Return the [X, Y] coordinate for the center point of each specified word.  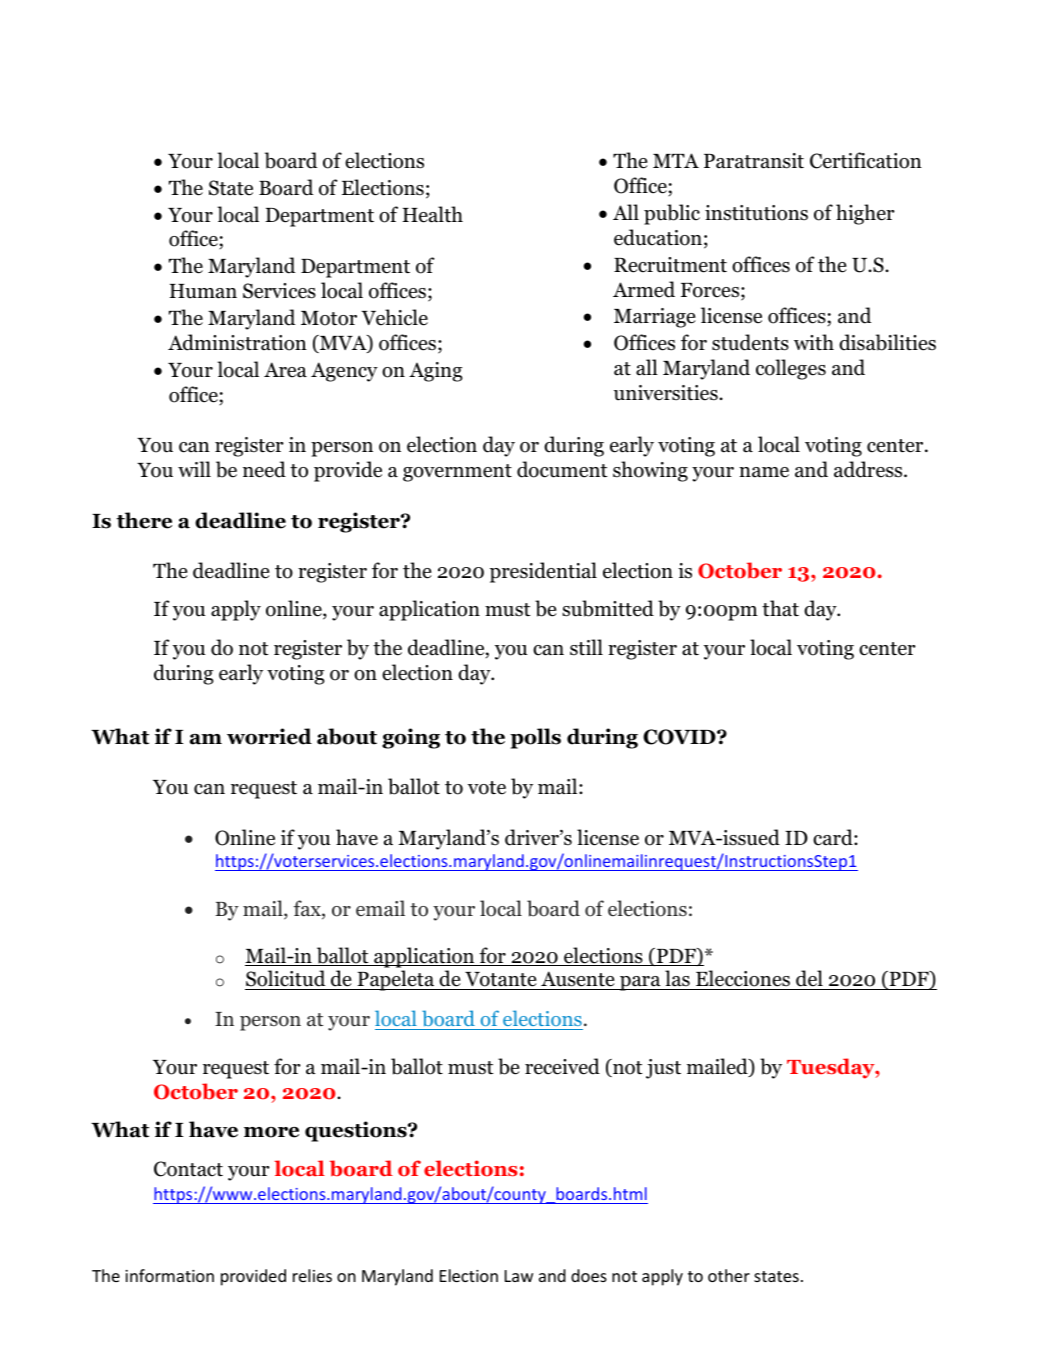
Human [203, 291]
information [169, 1275]
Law [519, 1276]
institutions [756, 213]
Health [432, 214]
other [729, 1275]
